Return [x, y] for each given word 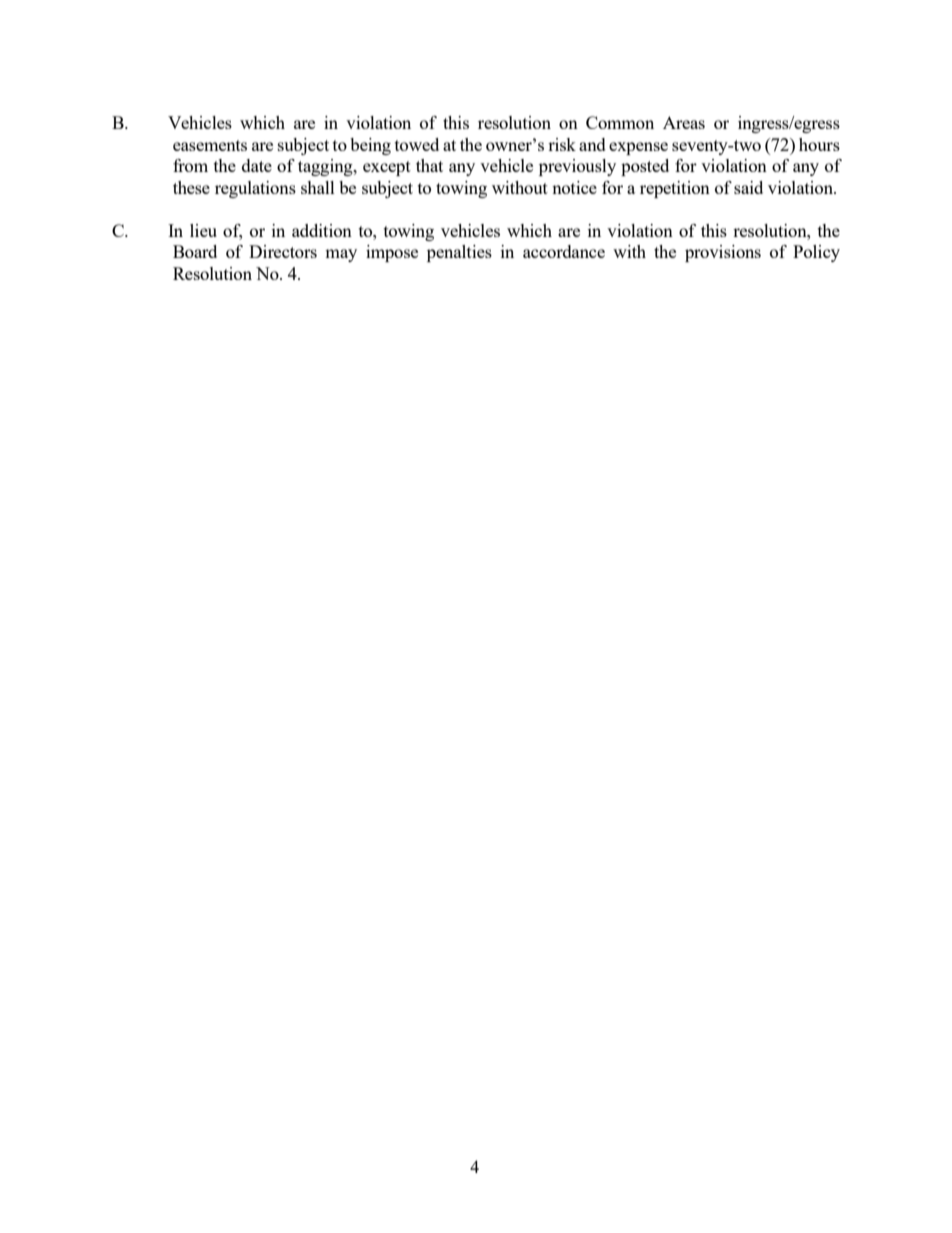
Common [620, 122]
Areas [684, 122]
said [748, 187]
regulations [255, 189]
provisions [723, 253]
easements [210, 145]
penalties [459, 253]
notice [574, 187]
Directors [283, 251]
